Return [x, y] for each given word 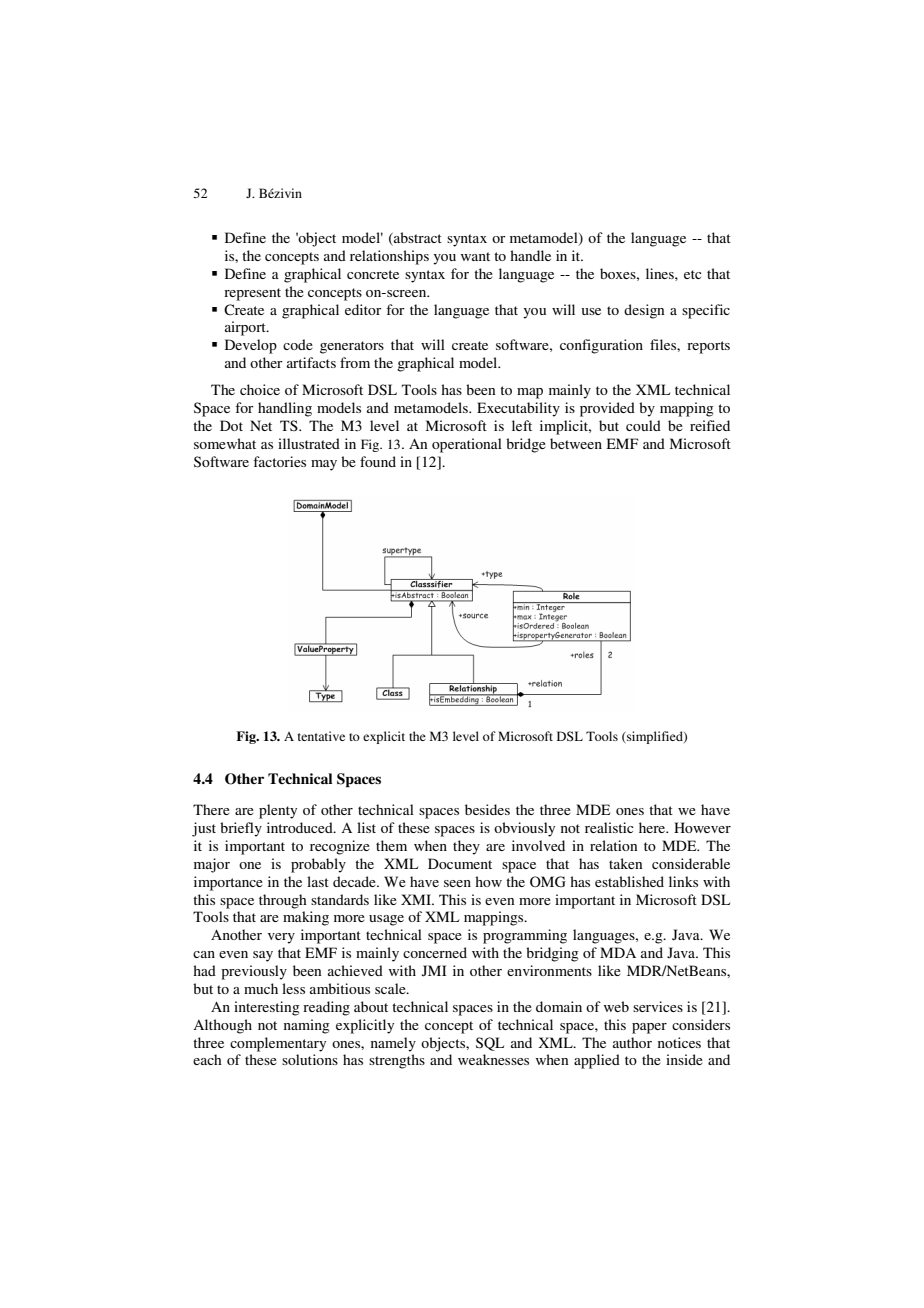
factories [279, 461]
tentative [321, 736]
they [466, 847]
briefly [241, 829]
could [643, 425]
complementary [278, 1044]
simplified [655, 737]
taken [625, 863]
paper [649, 1028]
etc [693, 274]
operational [467, 445]
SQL [490, 1044]
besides [487, 809]
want [475, 256]
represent [252, 294]
